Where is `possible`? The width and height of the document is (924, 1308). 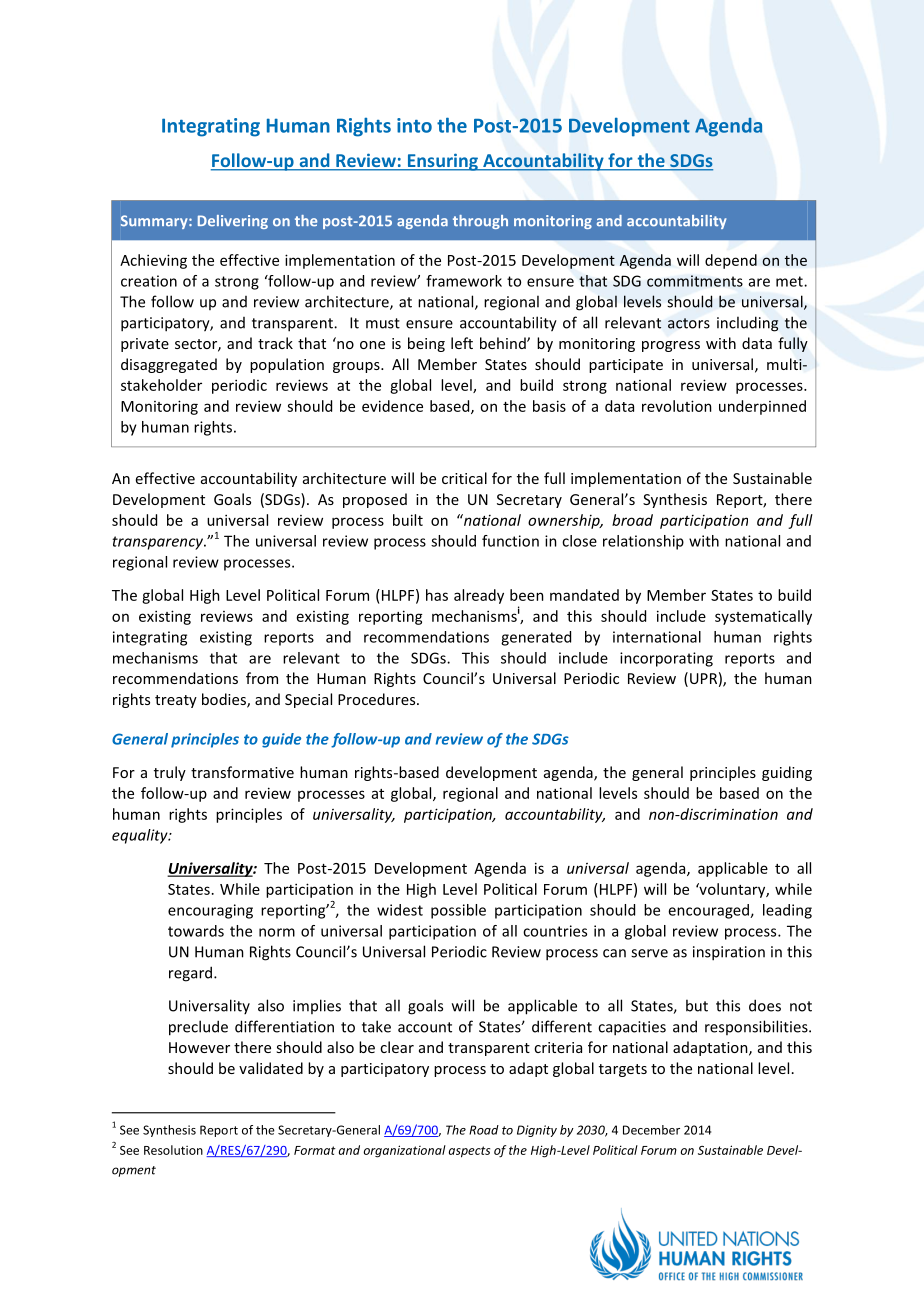 possible is located at coordinates (458, 911).
